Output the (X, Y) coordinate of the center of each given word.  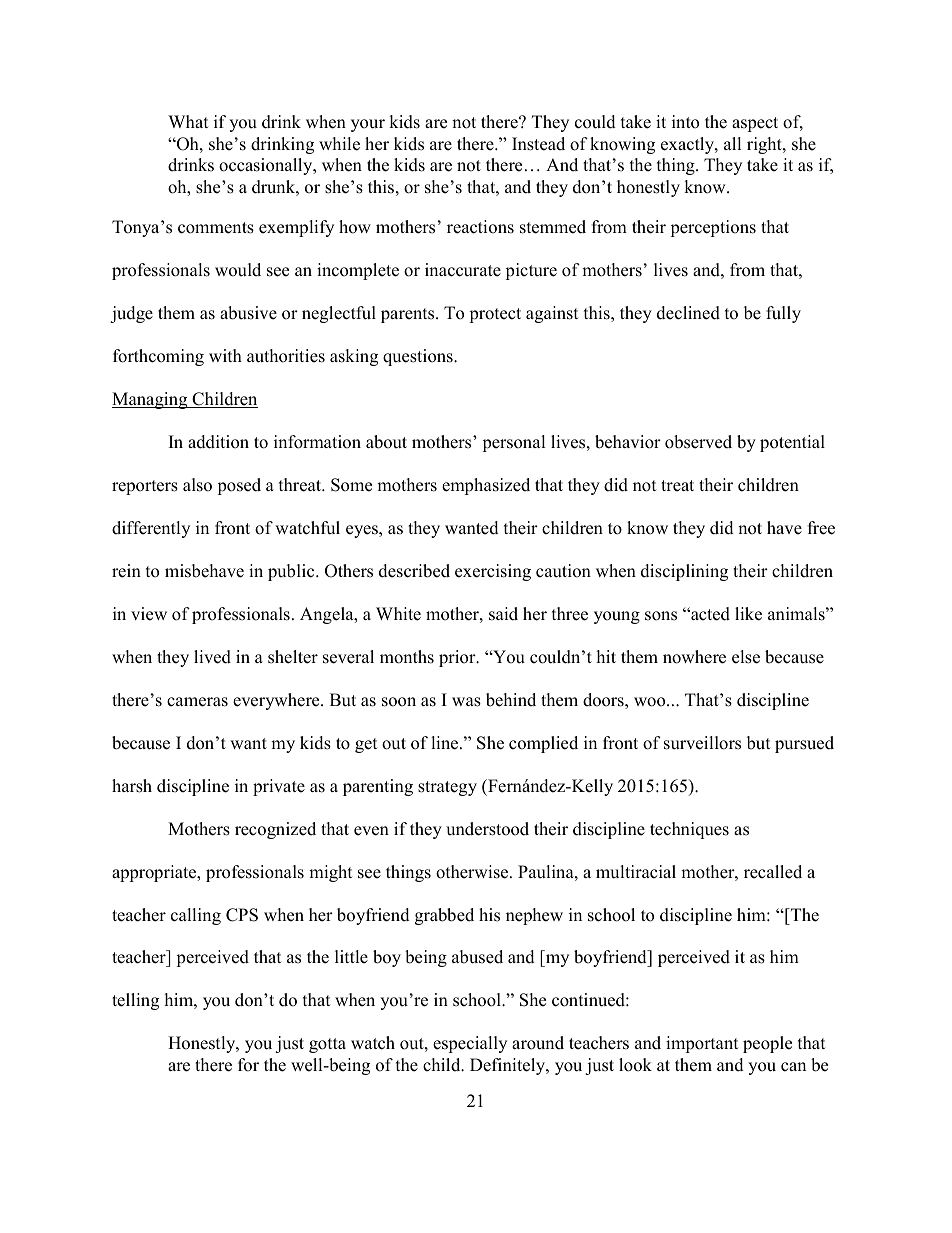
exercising (493, 572)
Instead (538, 144)
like (748, 614)
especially (470, 1044)
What (188, 121)
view (149, 614)
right (765, 145)
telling (135, 1001)
